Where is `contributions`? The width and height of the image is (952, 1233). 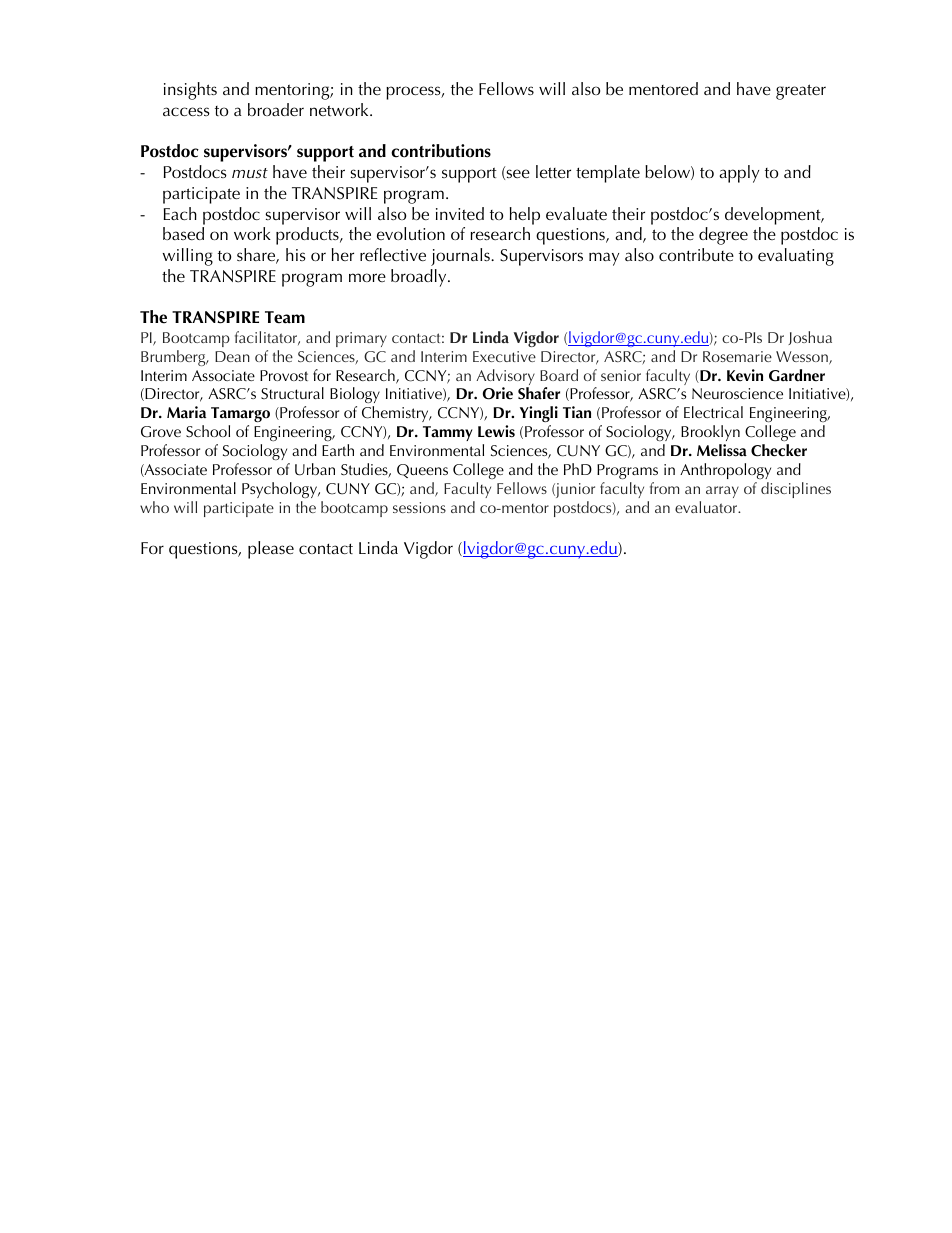 contributions is located at coordinates (441, 151).
